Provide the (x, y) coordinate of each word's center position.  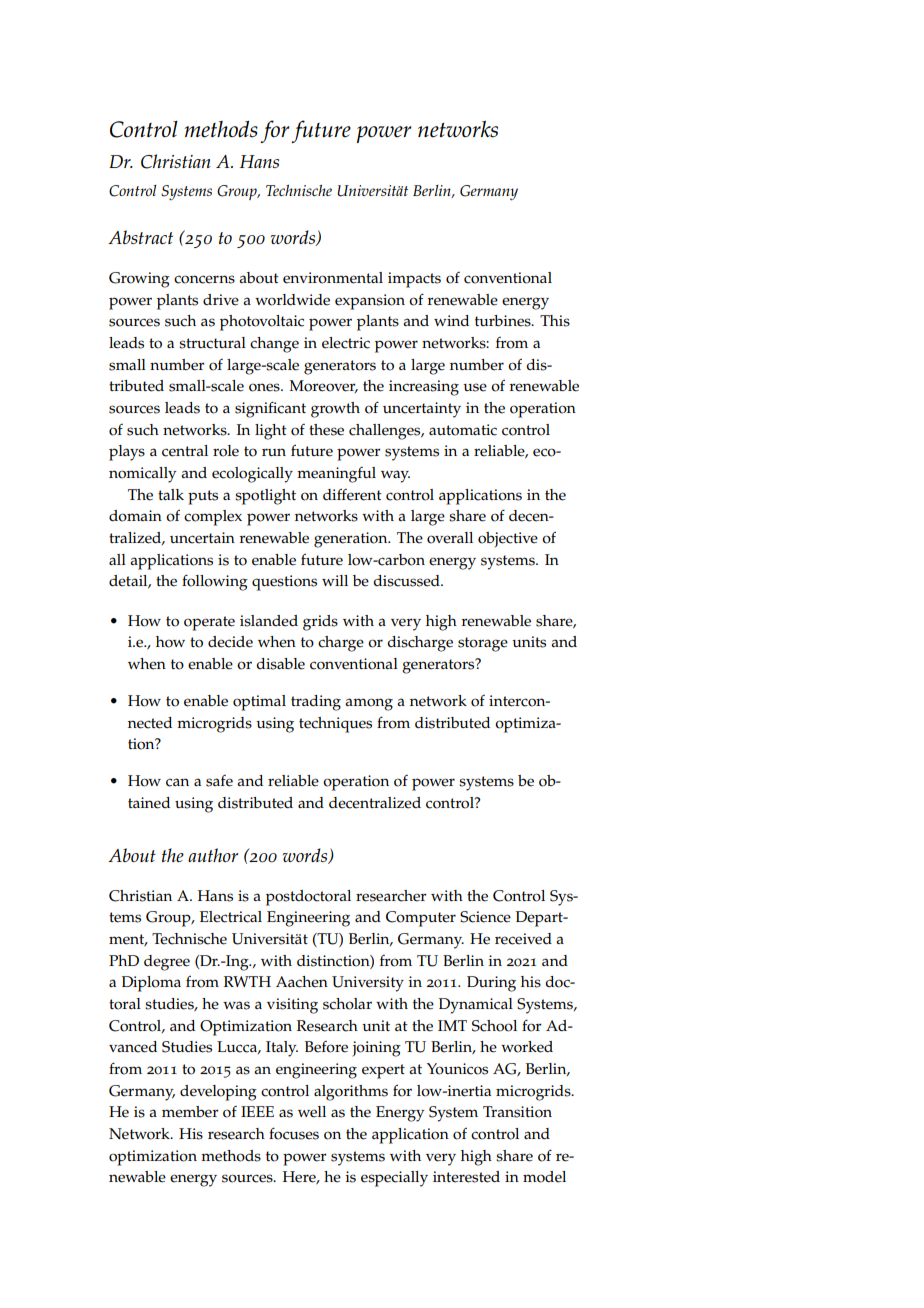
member (190, 1112)
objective (508, 540)
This (555, 321)
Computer (421, 919)
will (335, 580)
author (213, 855)
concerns (204, 279)
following (215, 582)
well (312, 1112)
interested (466, 1177)
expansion (370, 302)
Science (485, 917)
